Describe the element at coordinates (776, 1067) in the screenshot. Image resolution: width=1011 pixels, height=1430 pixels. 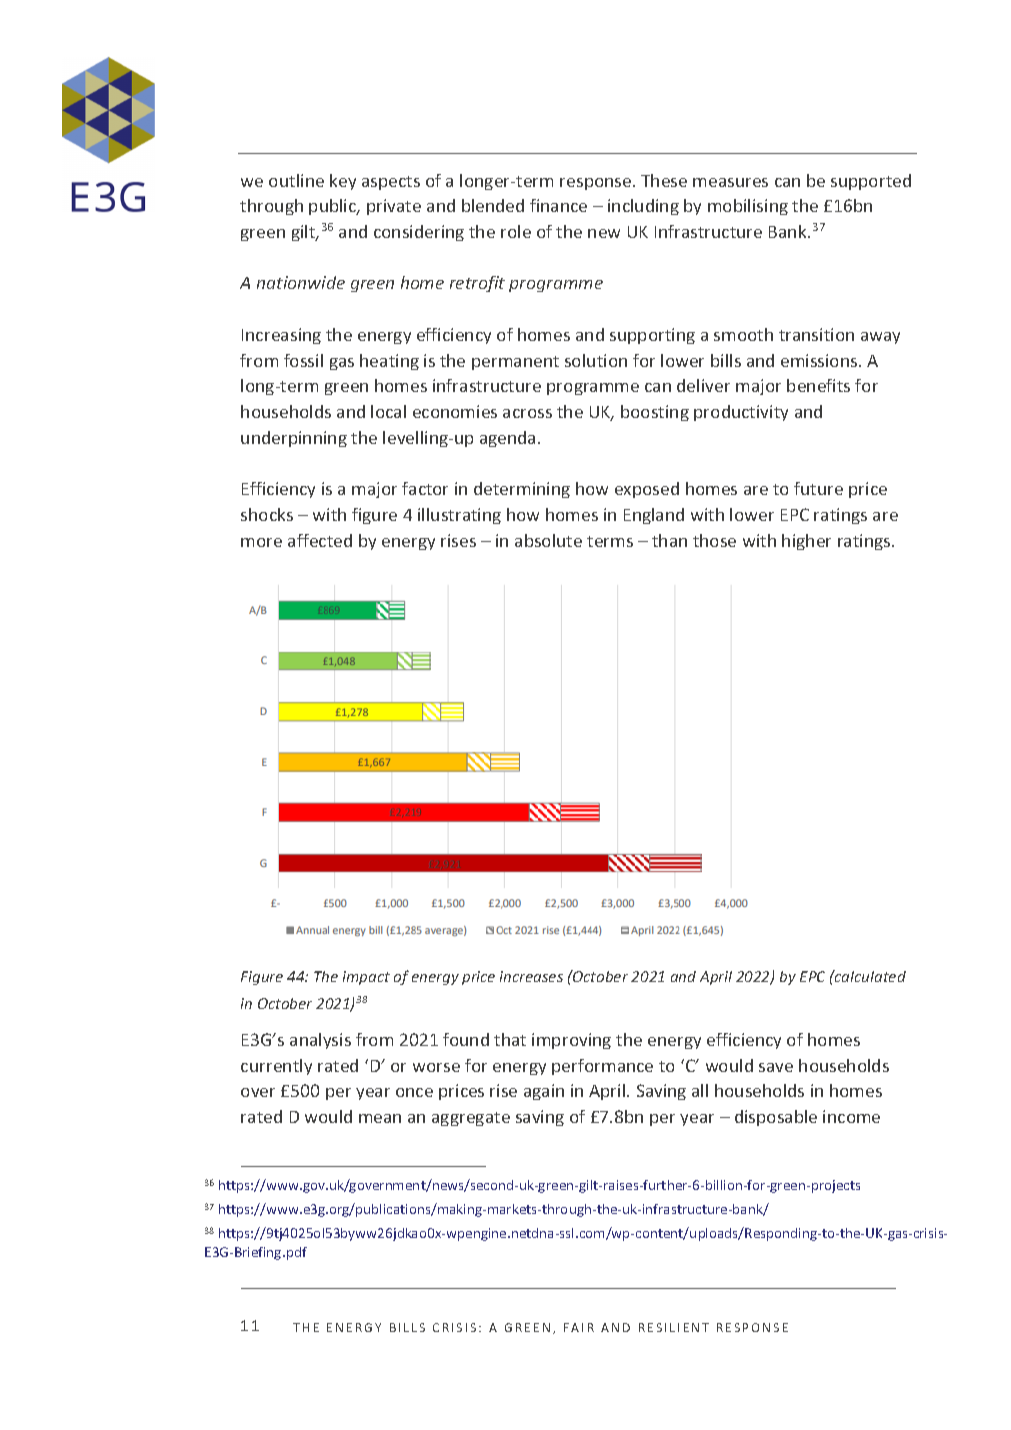
I see `save` at that location.
